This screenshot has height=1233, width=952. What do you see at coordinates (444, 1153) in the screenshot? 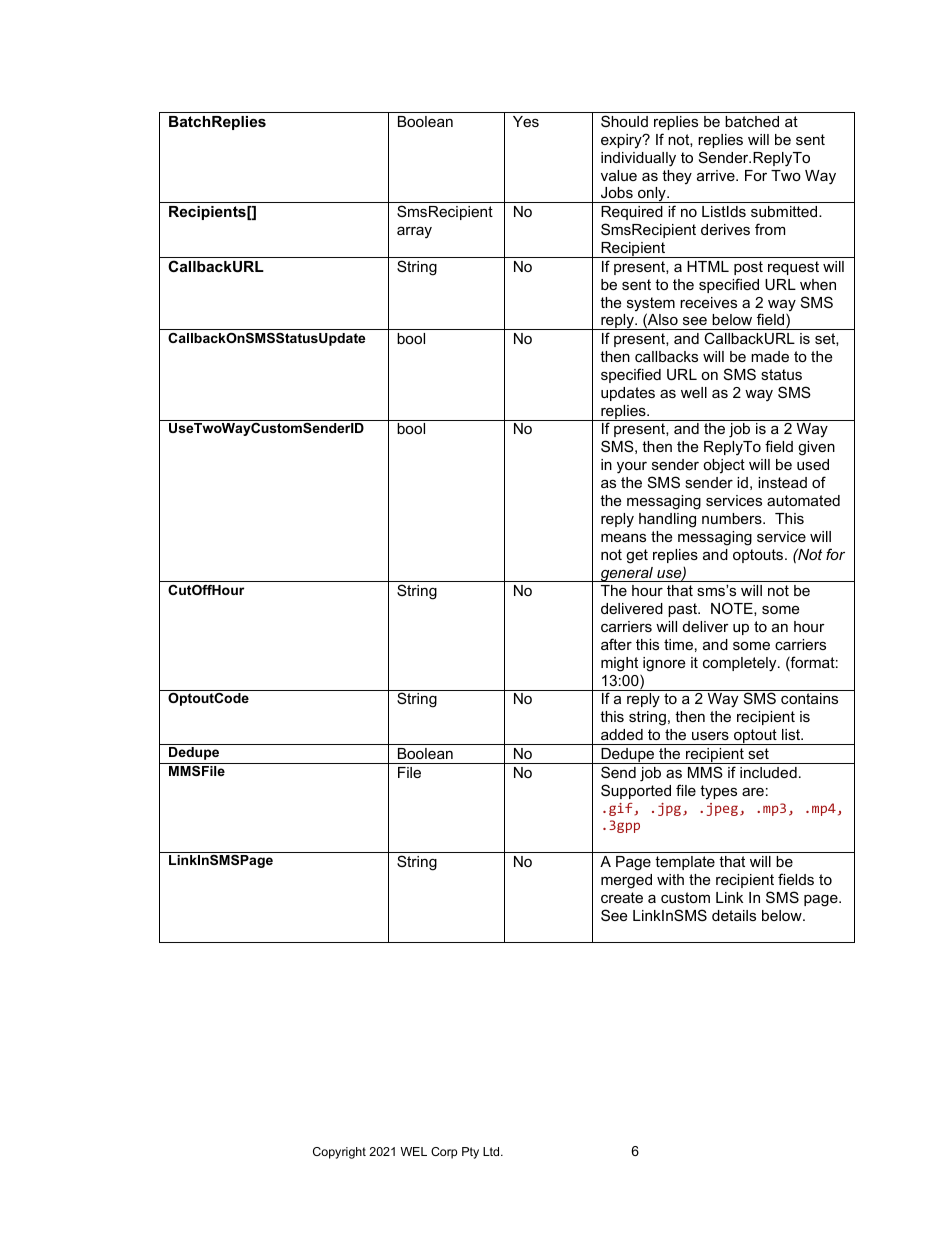
I see `Corp` at bounding box center [444, 1153].
